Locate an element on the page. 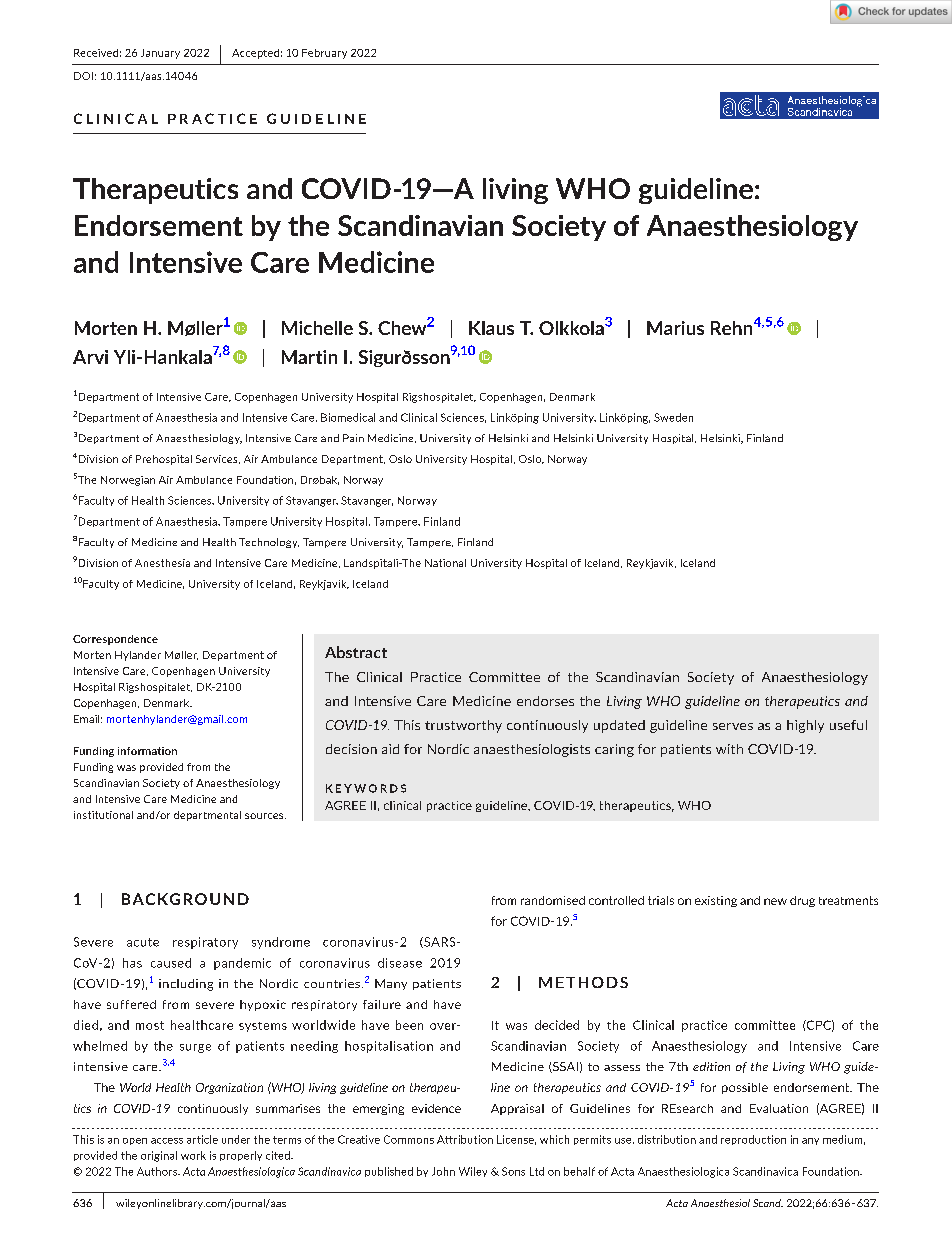 The image size is (952, 1251). February is located at coordinates (324, 54).
